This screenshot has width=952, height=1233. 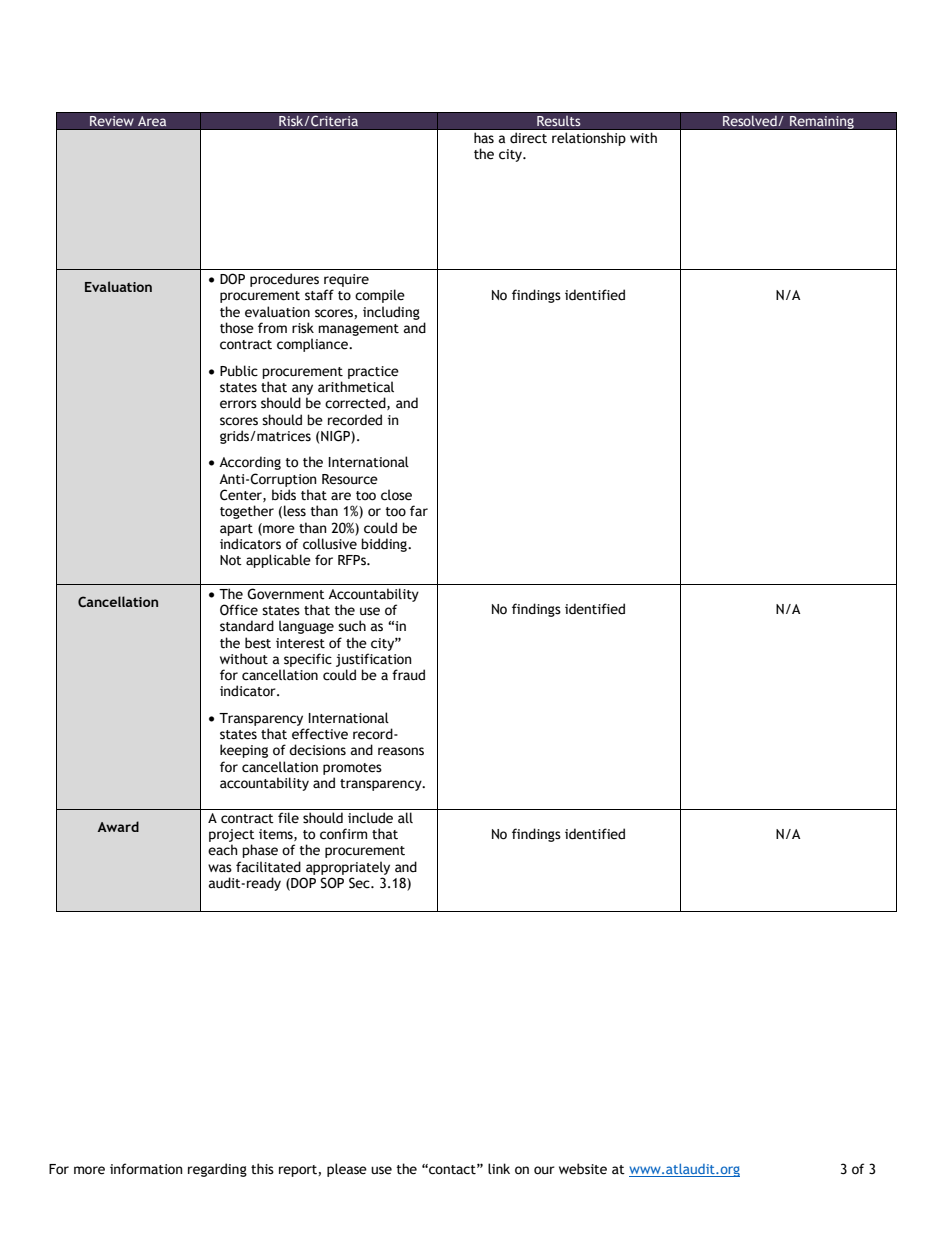 I want to click on management, so click(x=358, y=330).
